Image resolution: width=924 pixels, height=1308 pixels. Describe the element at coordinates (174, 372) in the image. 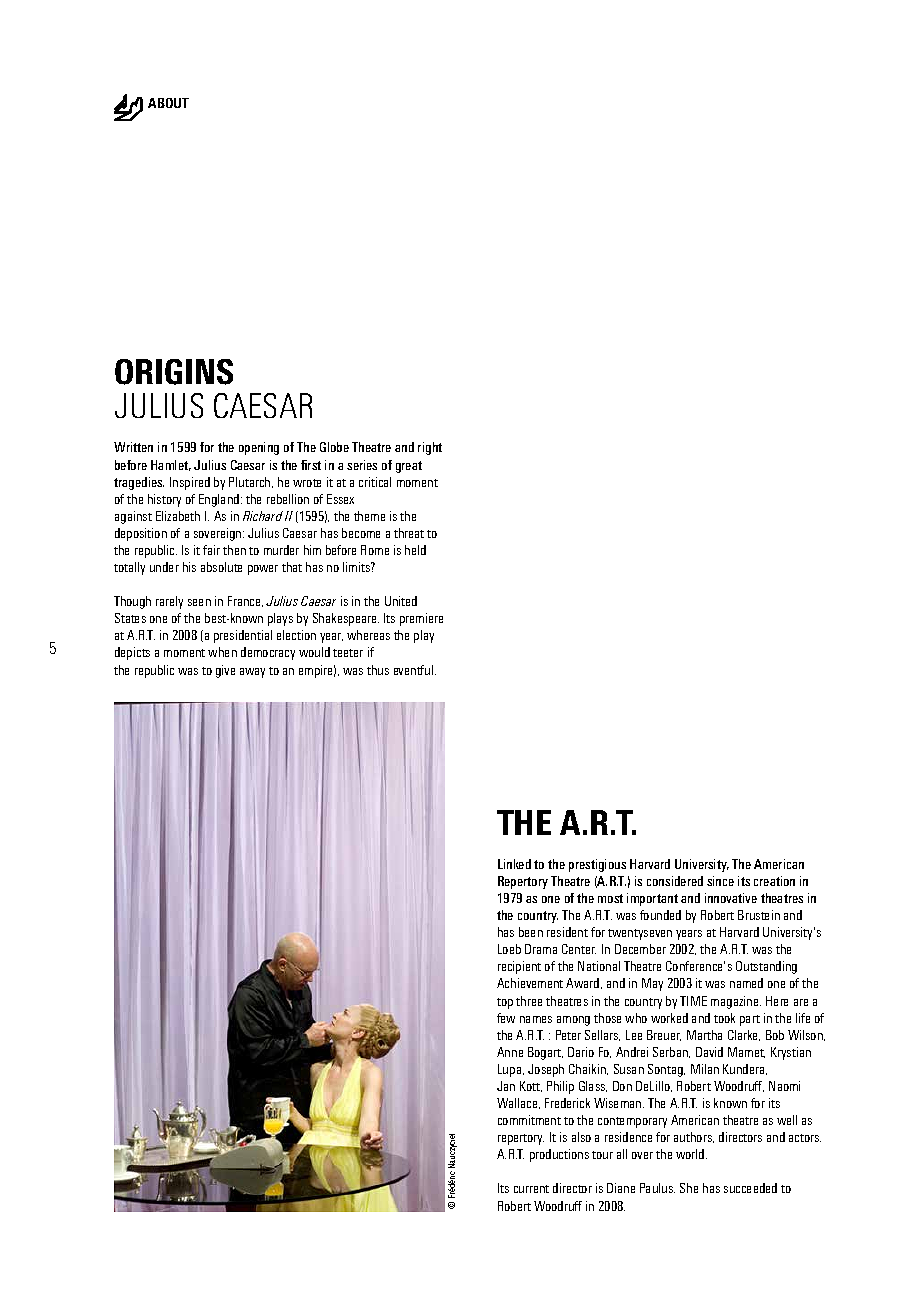

I see `ORIGINS` at that location.
